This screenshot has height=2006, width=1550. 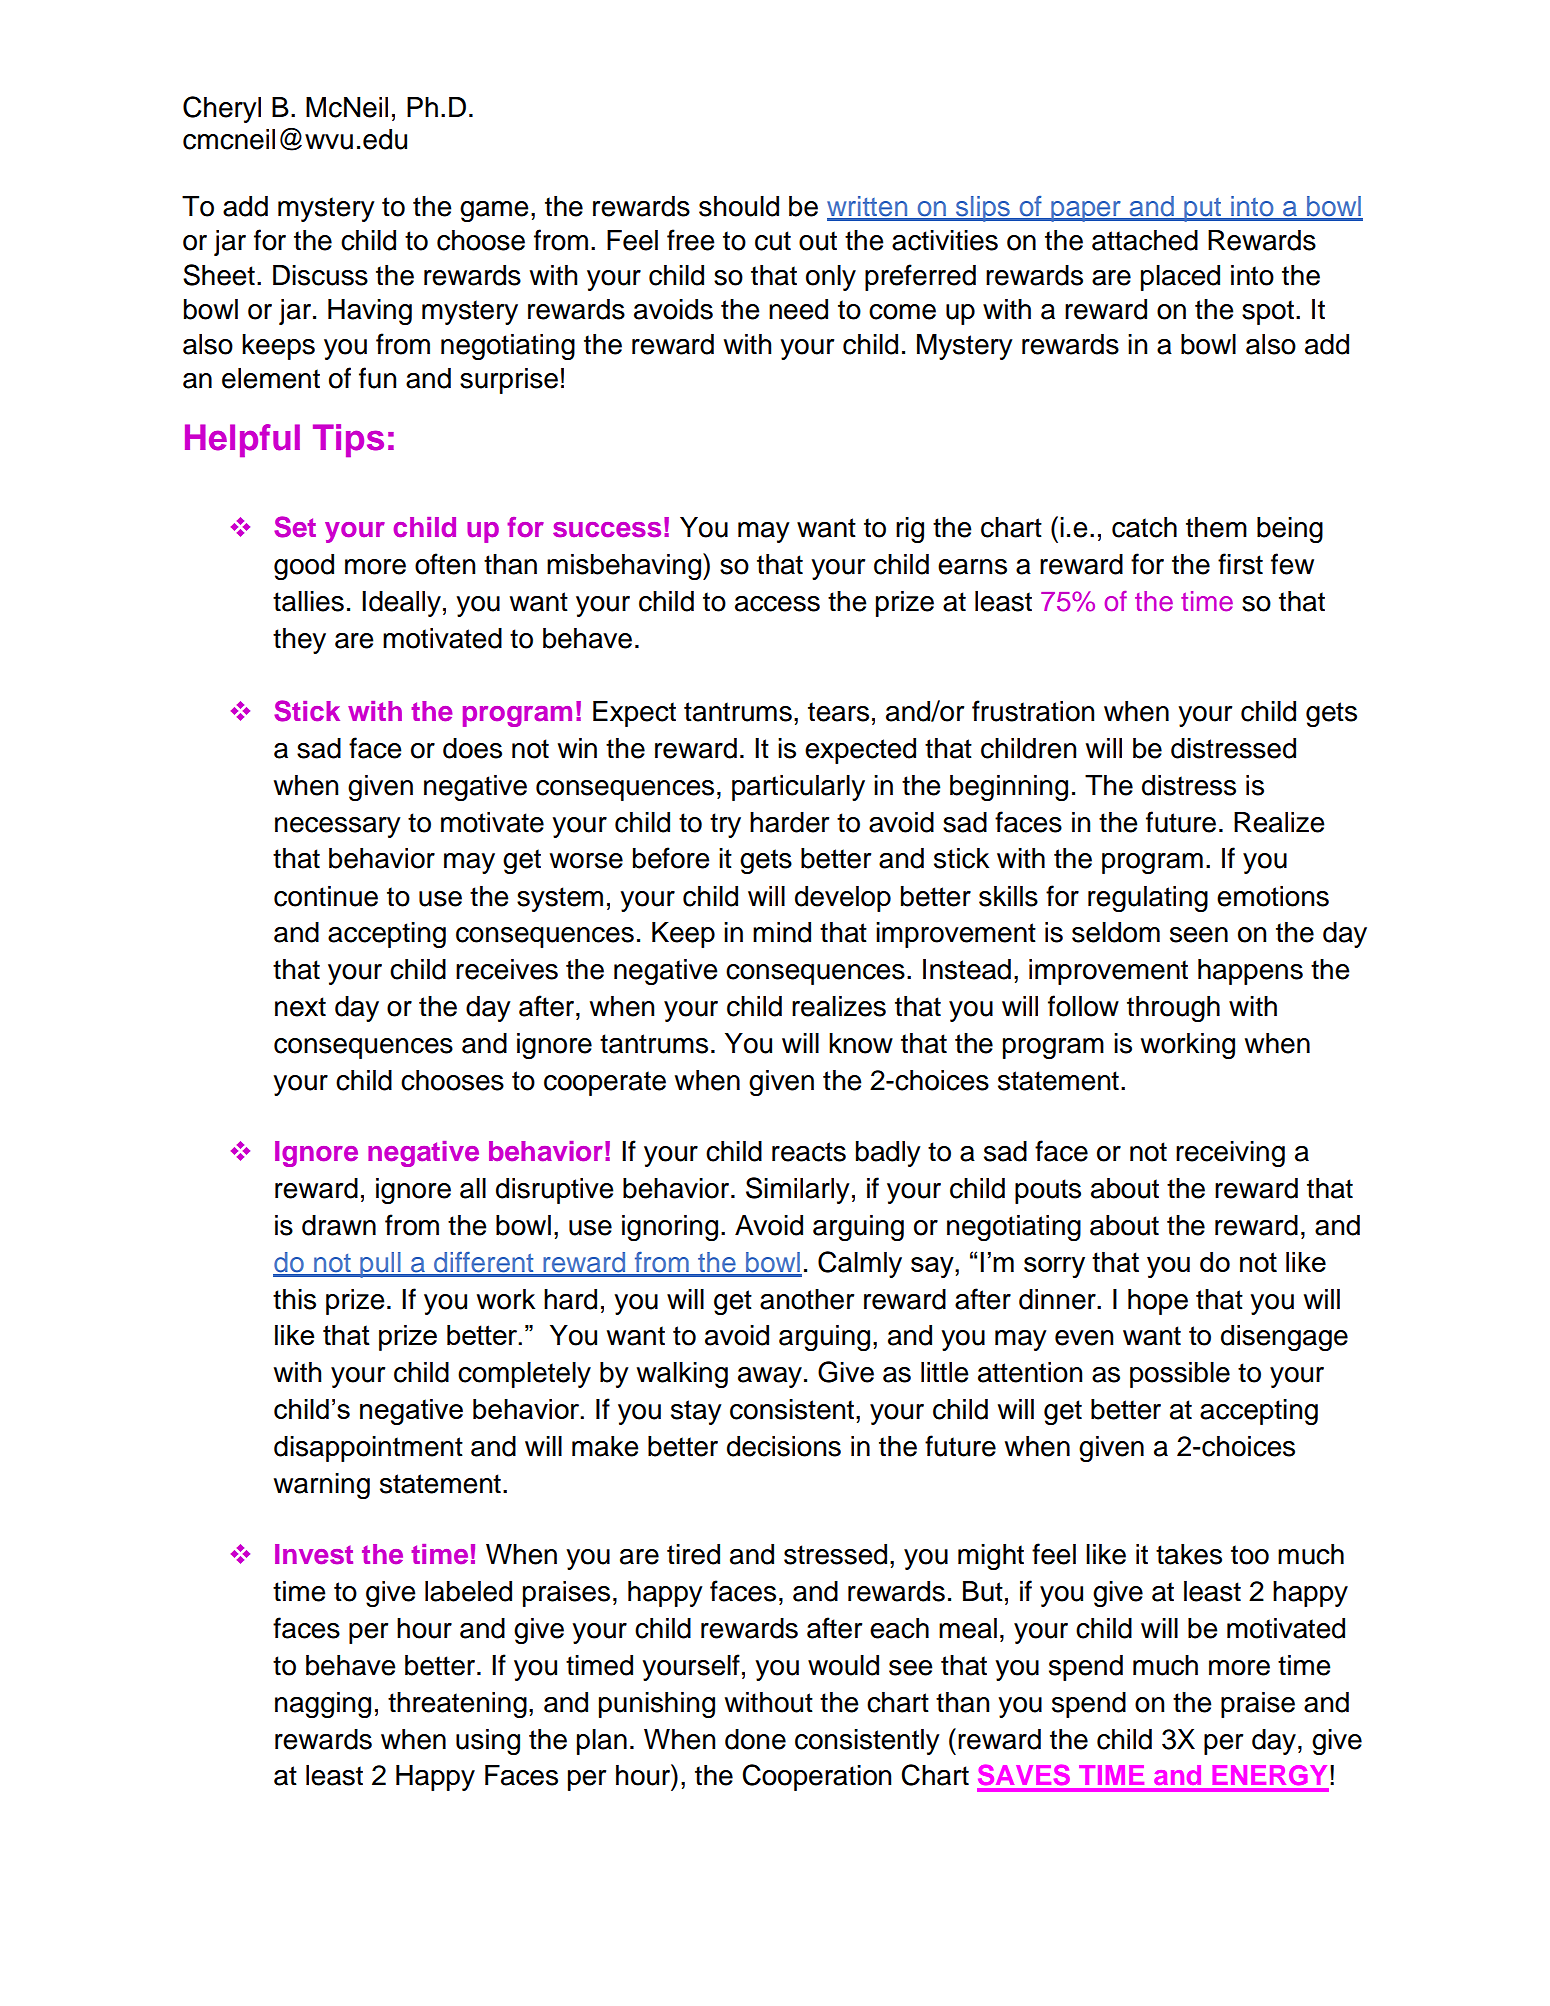 I want to click on they, so click(x=299, y=641).
